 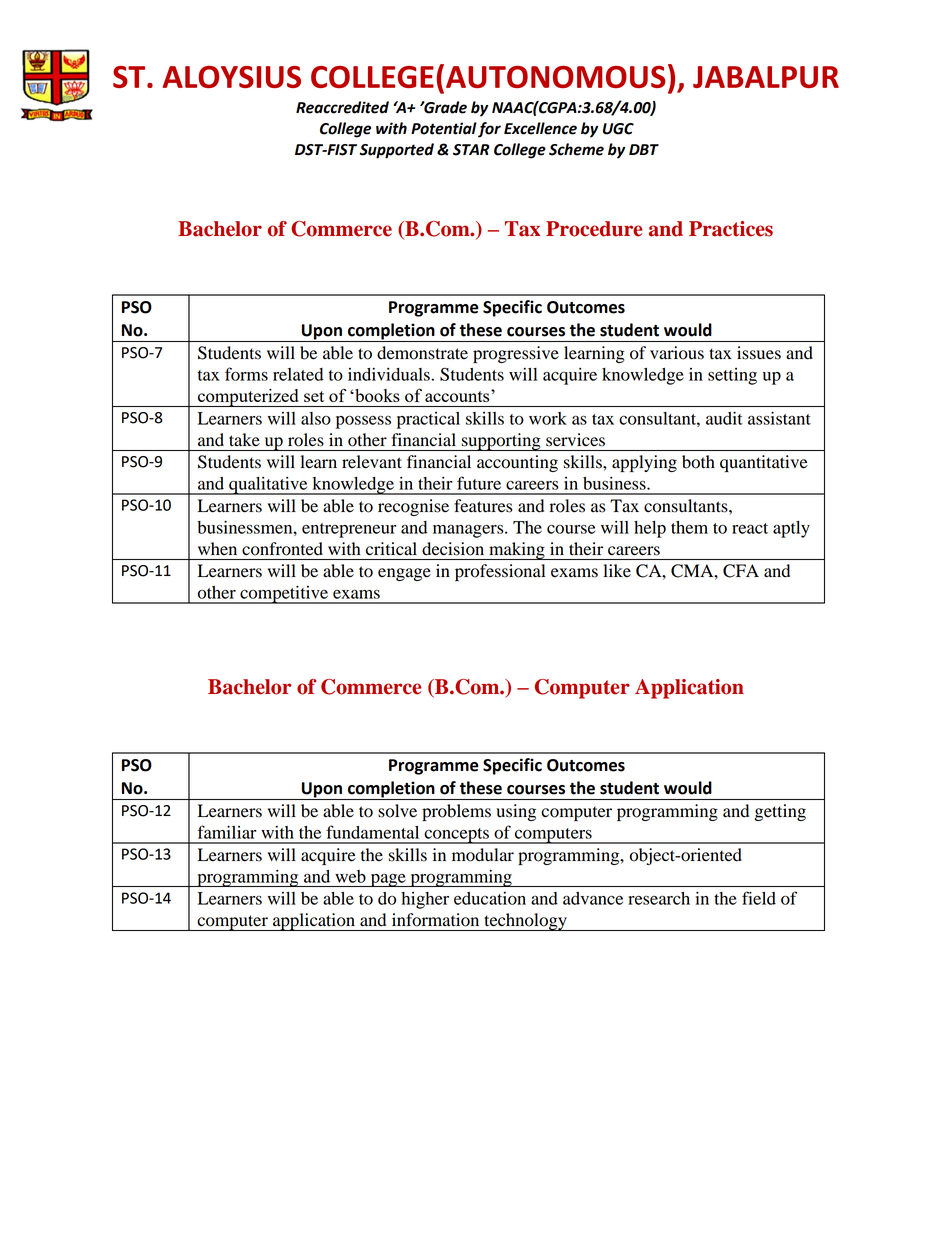 What do you see at coordinates (516, 812) in the image?
I see `using` at bounding box center [516, 812].
